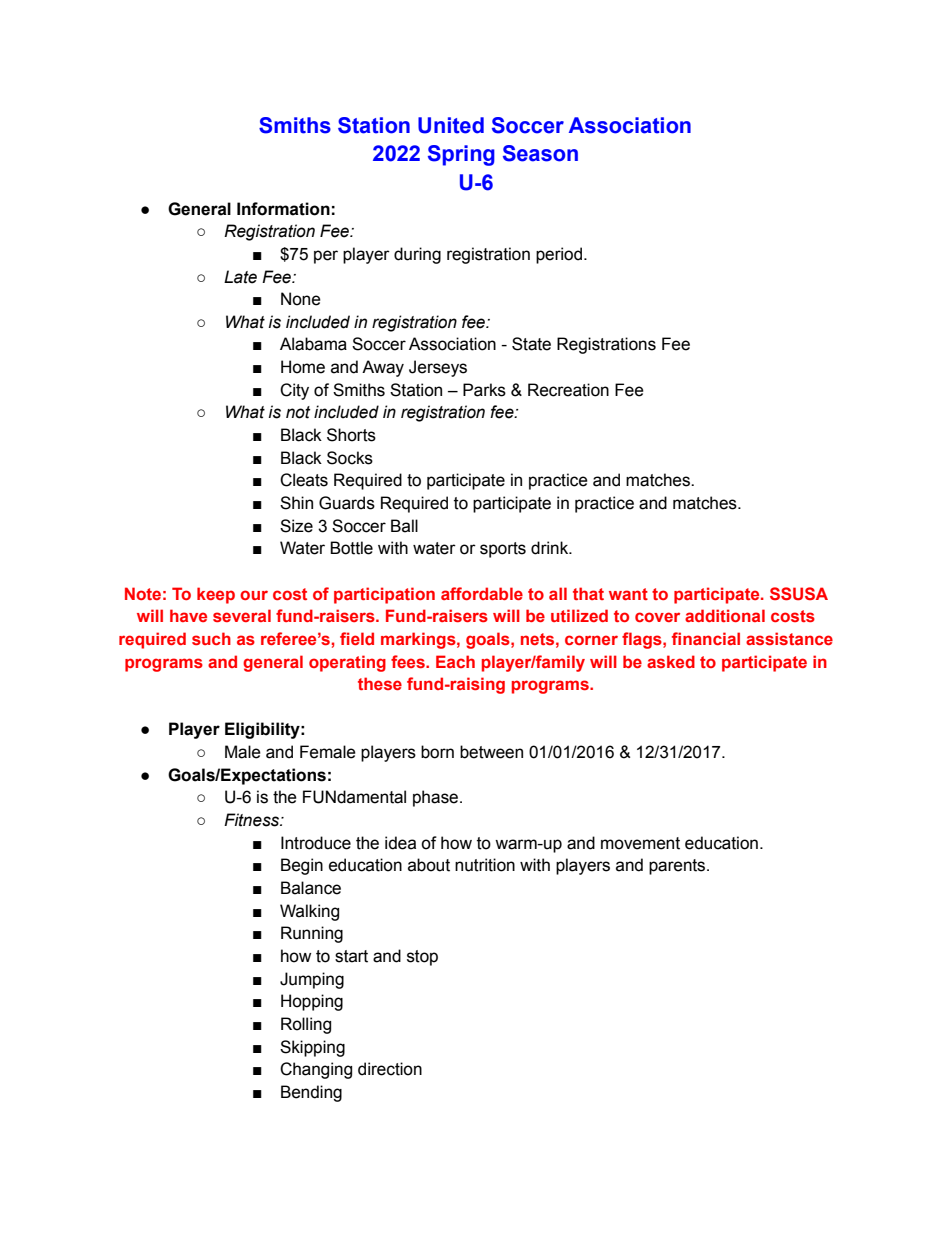 This screenshot has height=1233, width=952. Describe the element at coordinates (461, 155) in the screenshot. I see `Spring` at that location.
